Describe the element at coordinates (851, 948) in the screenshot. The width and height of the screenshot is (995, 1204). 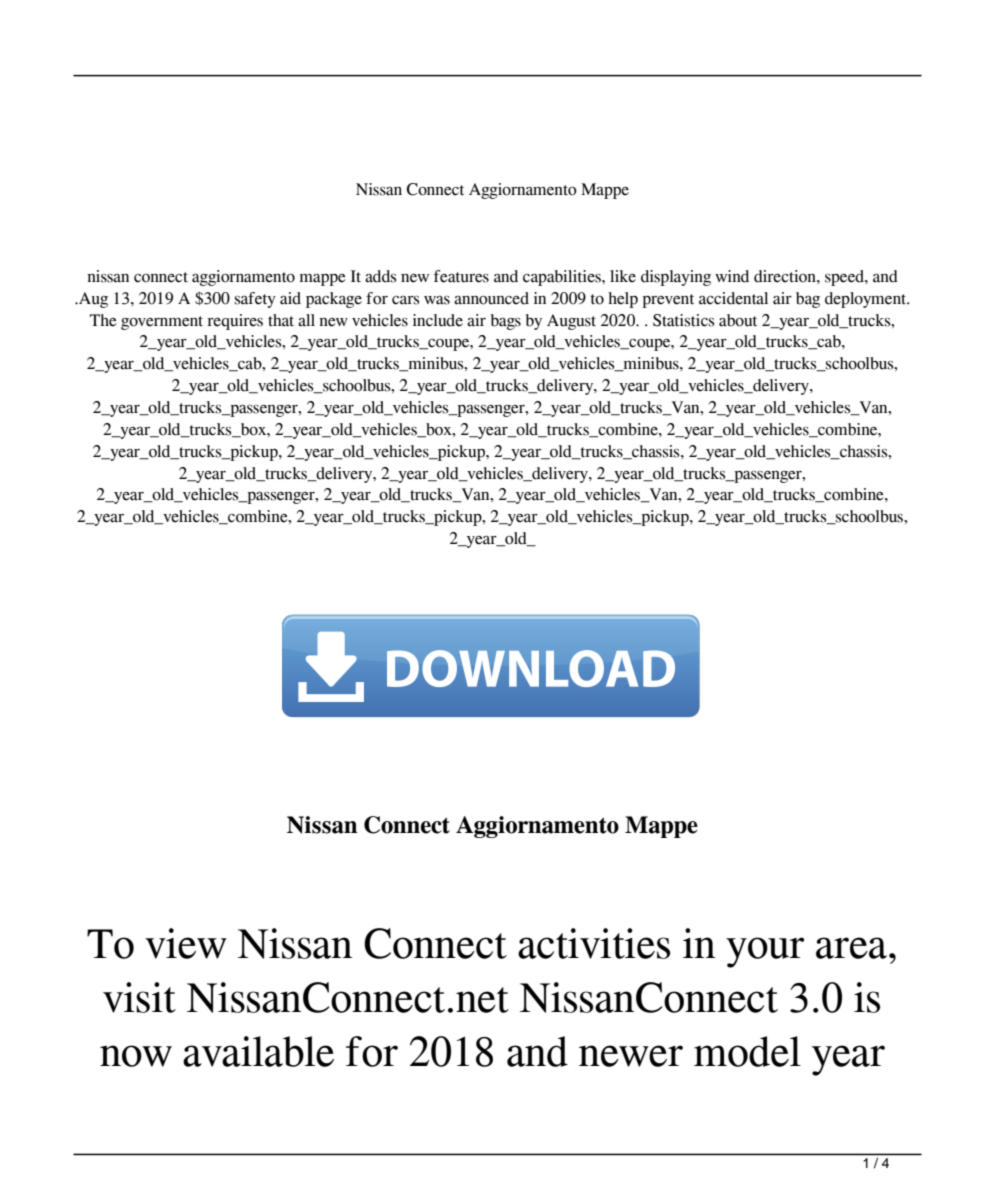
I see `area` at that location.
